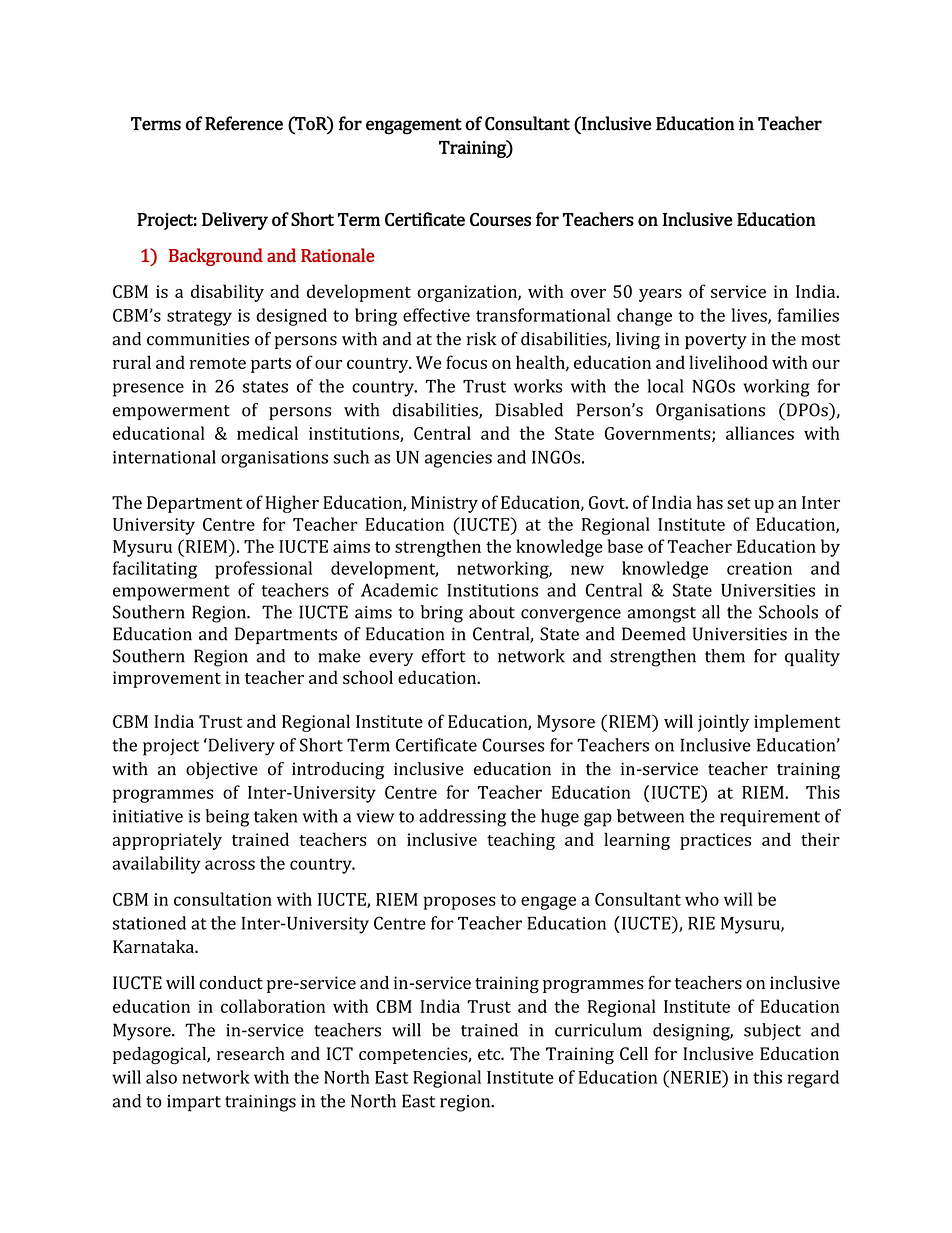 This screenshot has height=1233, width=952. Describe the element at coordinates (267, 433) in the screenshot. I see `medical` at that location.
